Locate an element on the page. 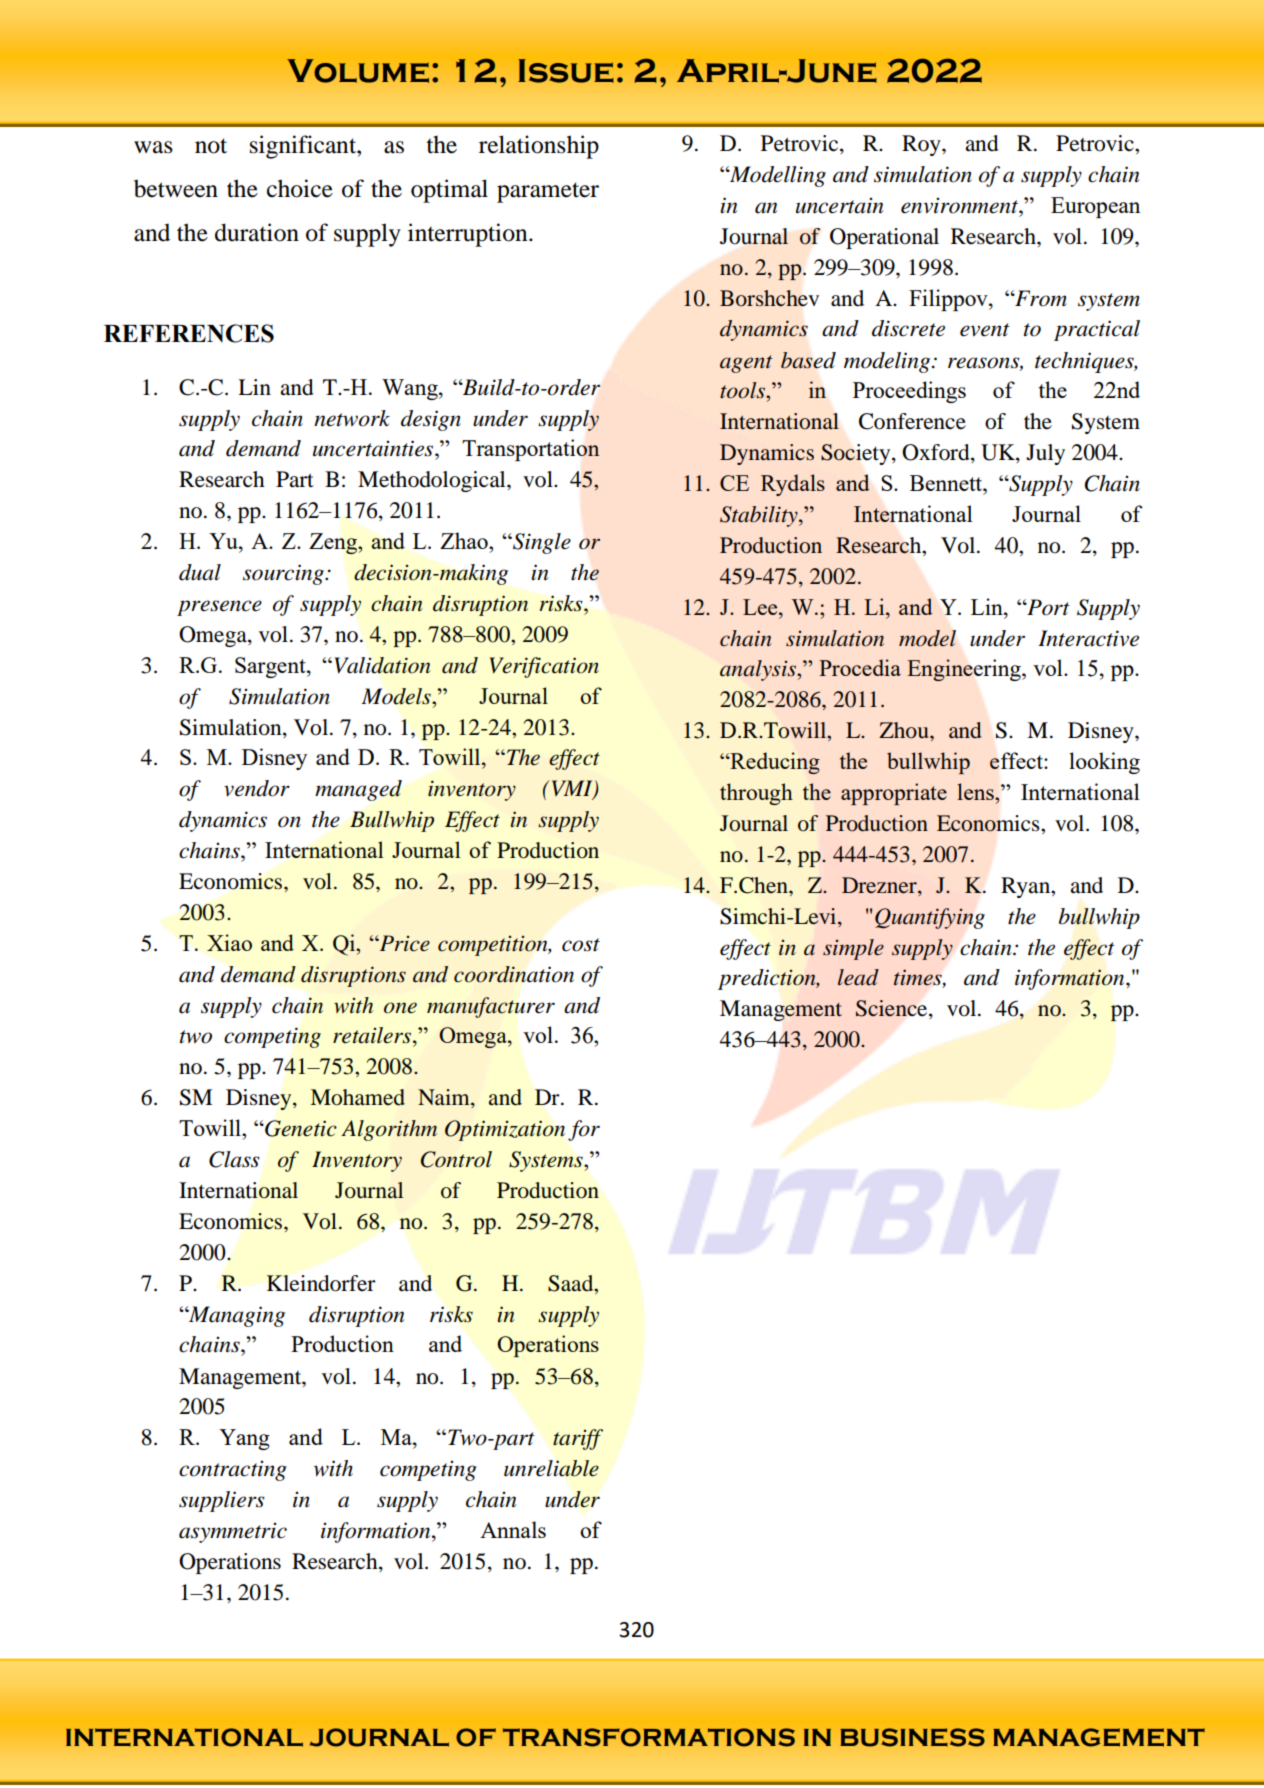 The width and height of the page is (1264, 1788). Xiao is located at coordinates (229, 942).
